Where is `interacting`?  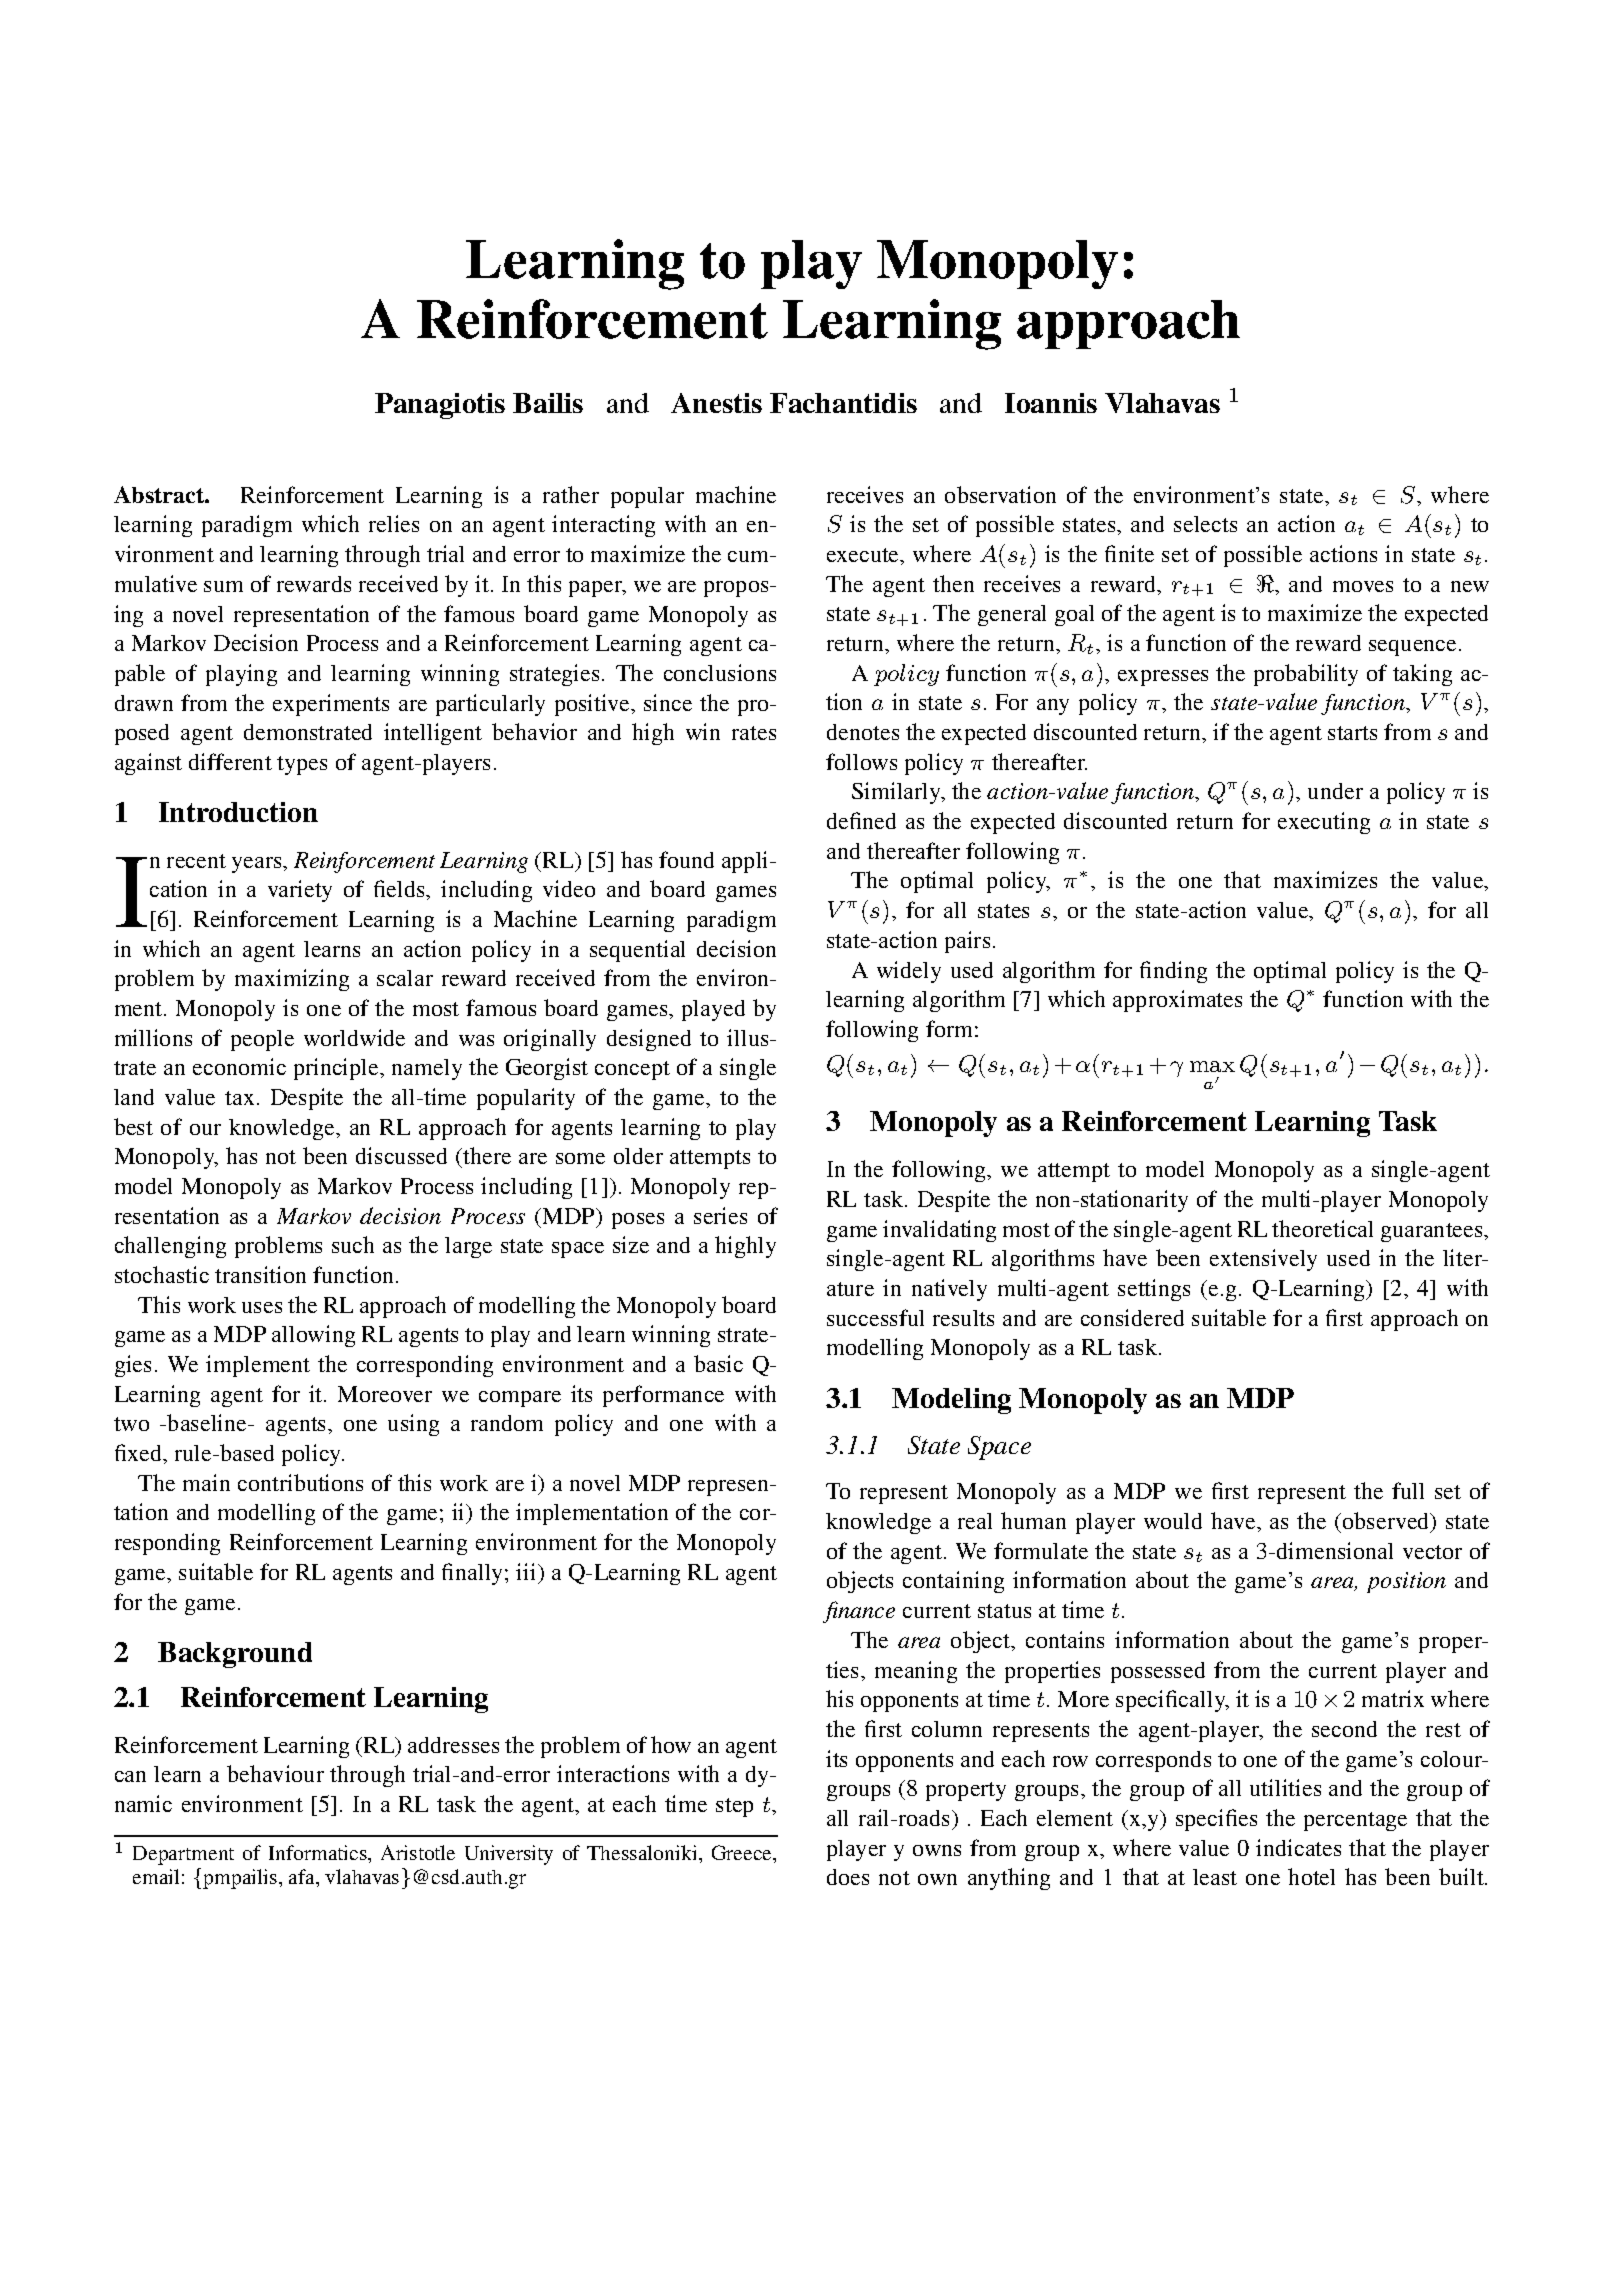
interacting is located at coordinates (603, 526).
